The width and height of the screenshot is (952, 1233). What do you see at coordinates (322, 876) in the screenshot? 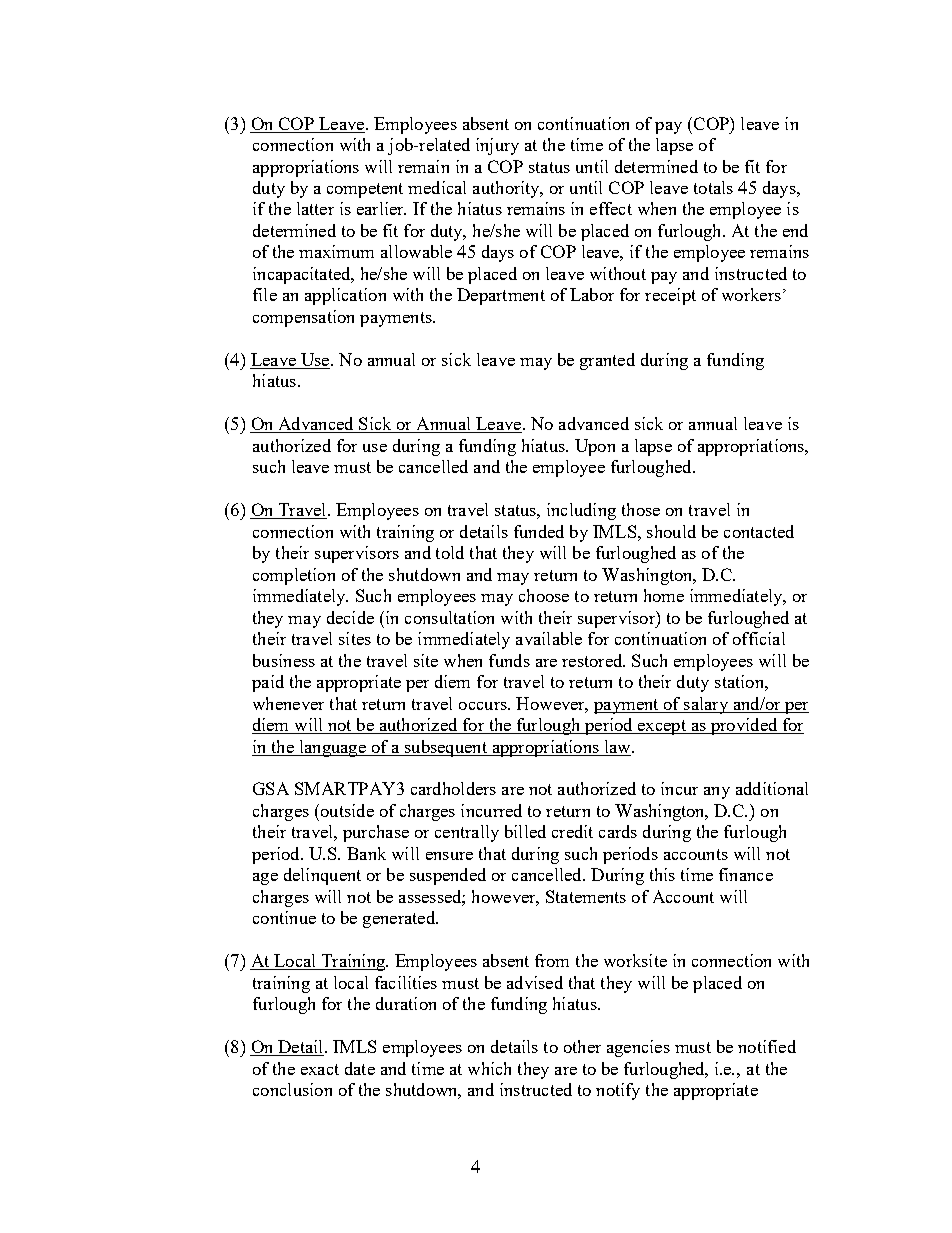
I see `delinquent` at bounding box center [322, 876].
